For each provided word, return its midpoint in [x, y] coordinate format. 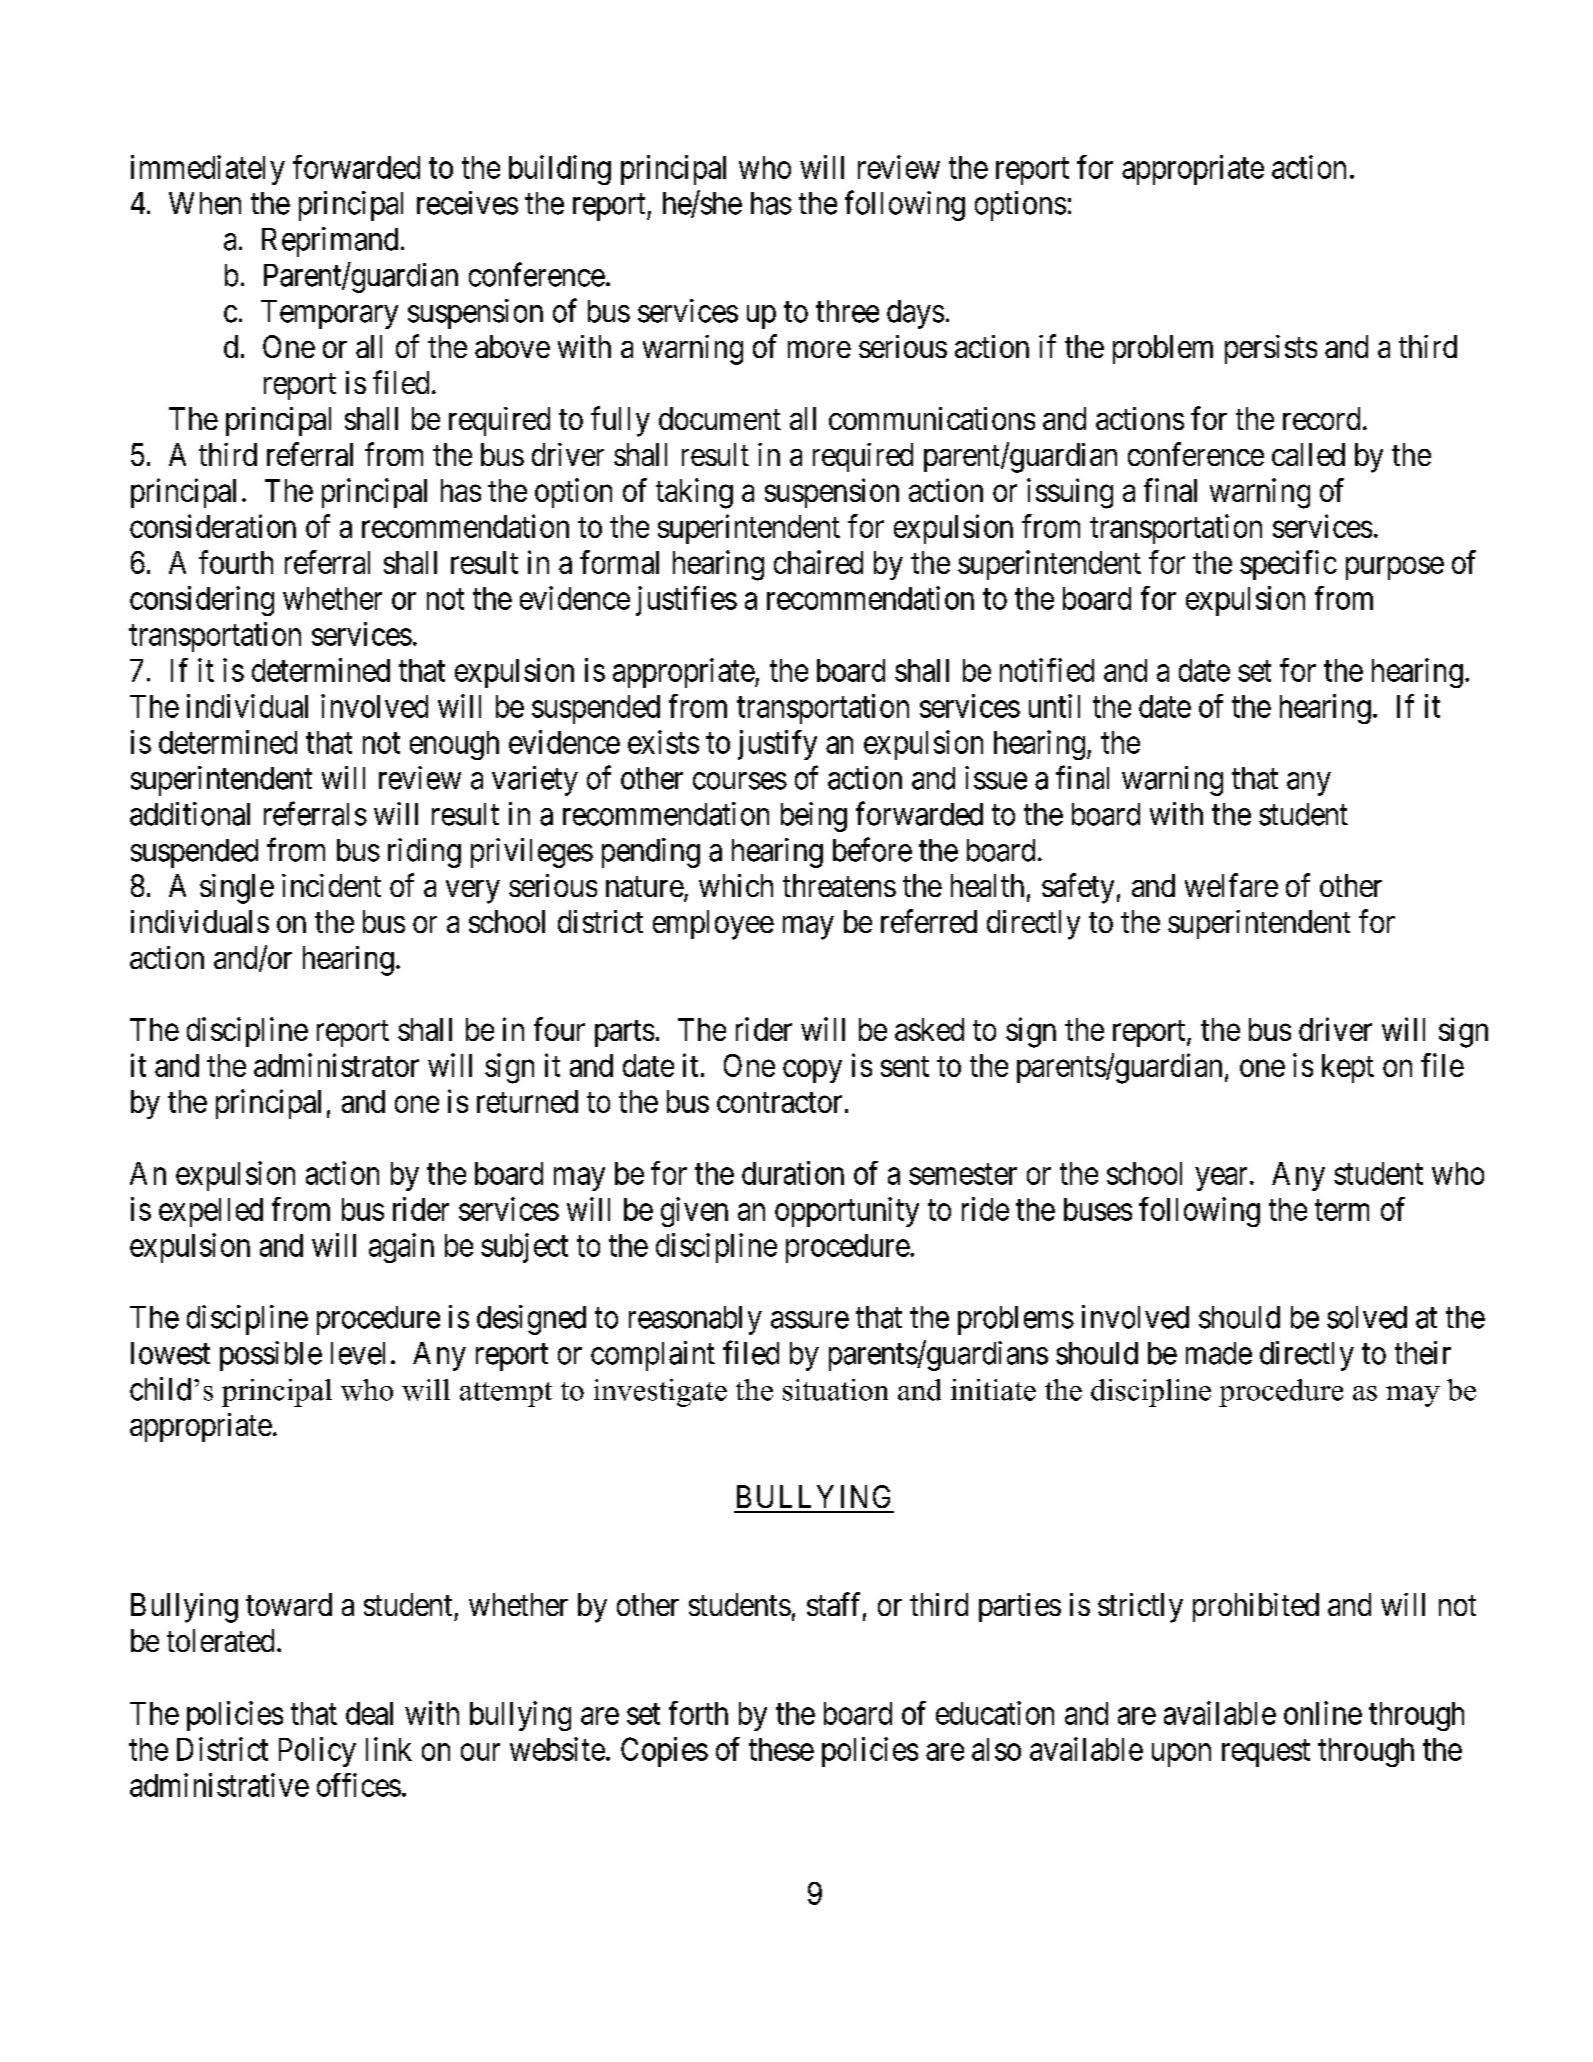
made [1219, 1353]
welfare [1231, 885]
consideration [213, 526]
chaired [818, 562]
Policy [317, 1752]
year [1221, 1179]
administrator [336, 1065]
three [847, 311]
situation [835, 1390]
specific [1288, 565]
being [814, 817]
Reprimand [330, 242]
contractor [779, 1102]
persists [1271, 349]
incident [331, 885]
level [358, 1353]
